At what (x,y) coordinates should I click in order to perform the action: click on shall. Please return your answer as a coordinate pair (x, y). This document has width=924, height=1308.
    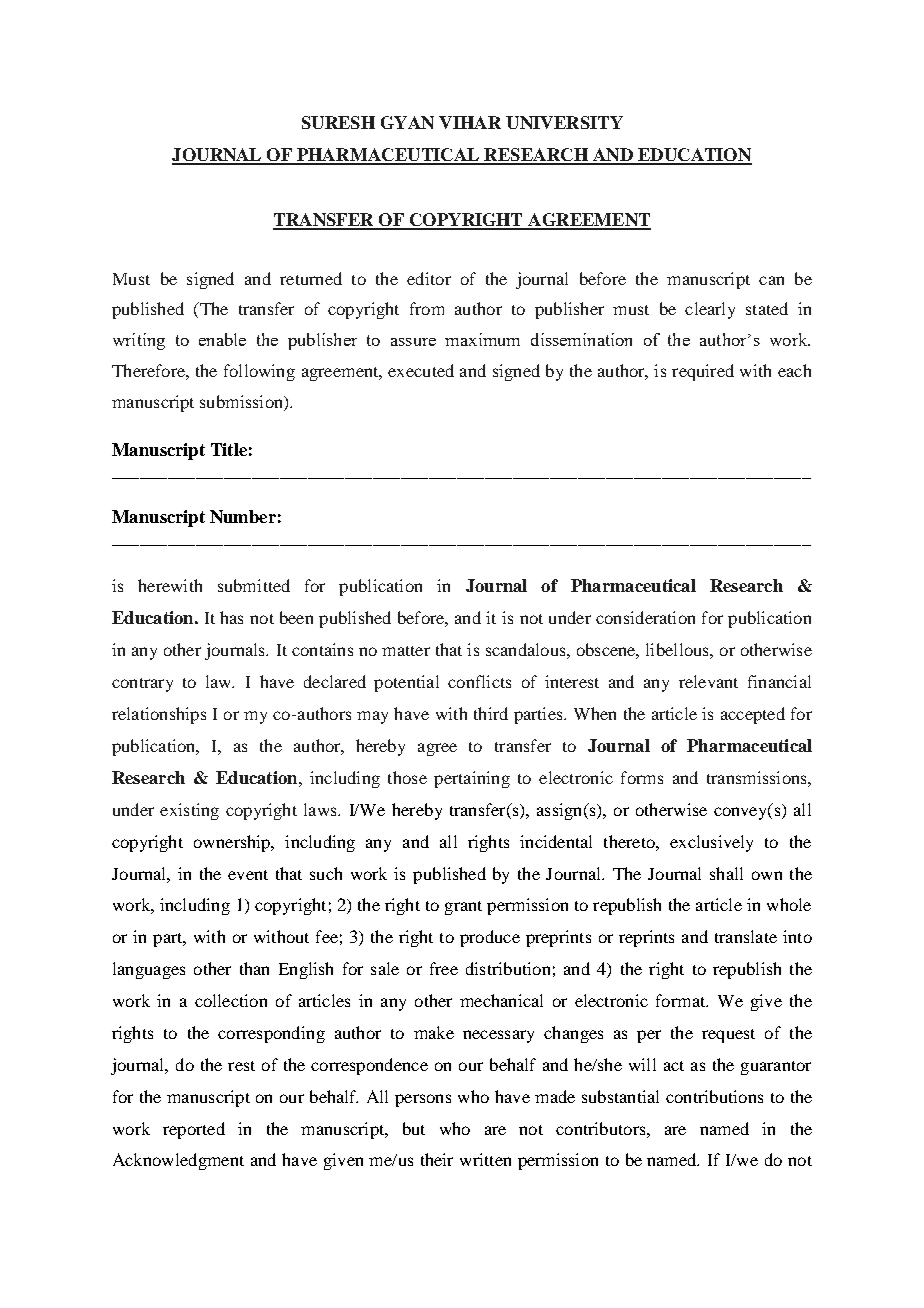
    Looking at the image, I should click on (726, 873).
